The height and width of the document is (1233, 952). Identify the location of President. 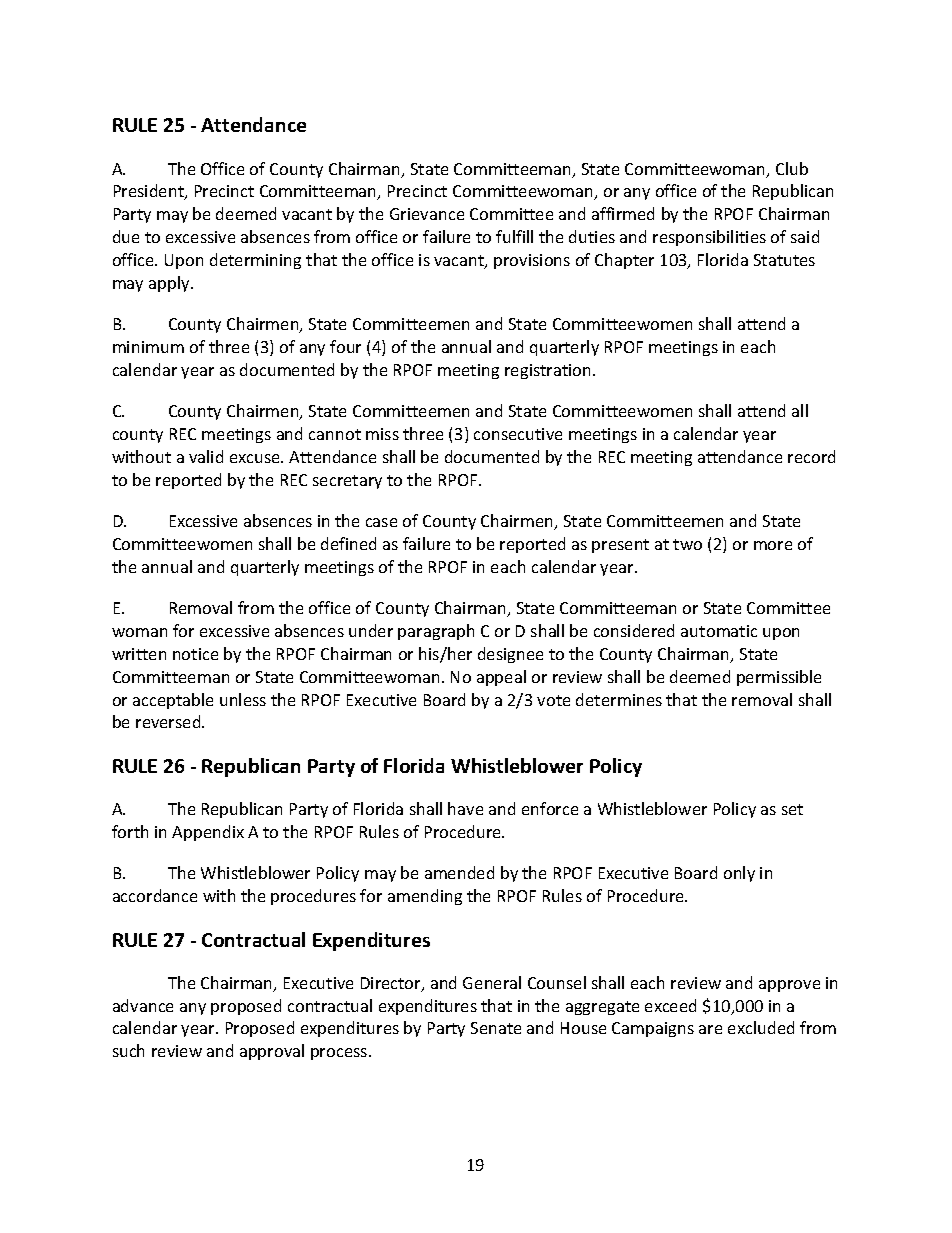
(150, 192).
